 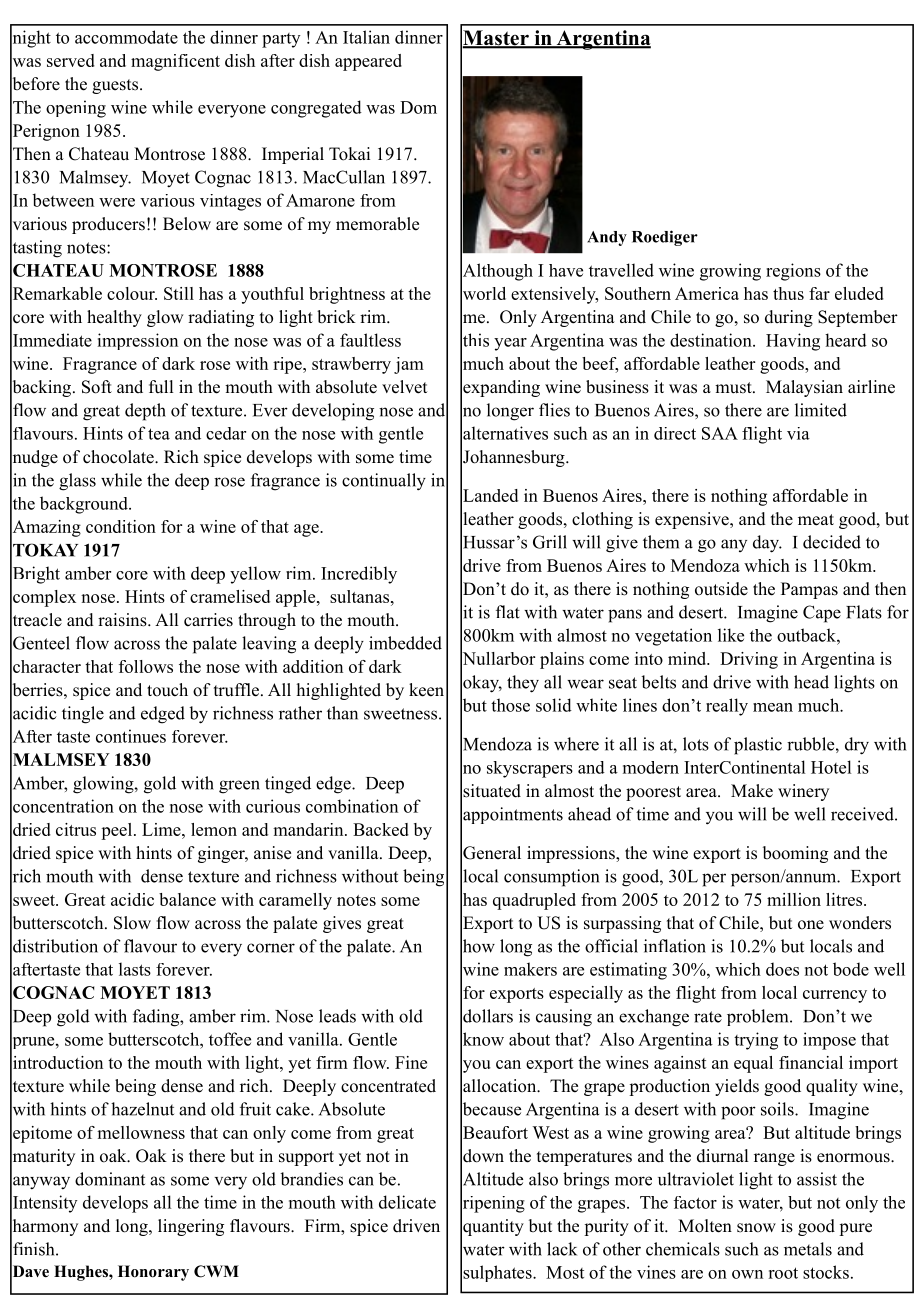 I want to click on follows, so click(x=146, y=666).
